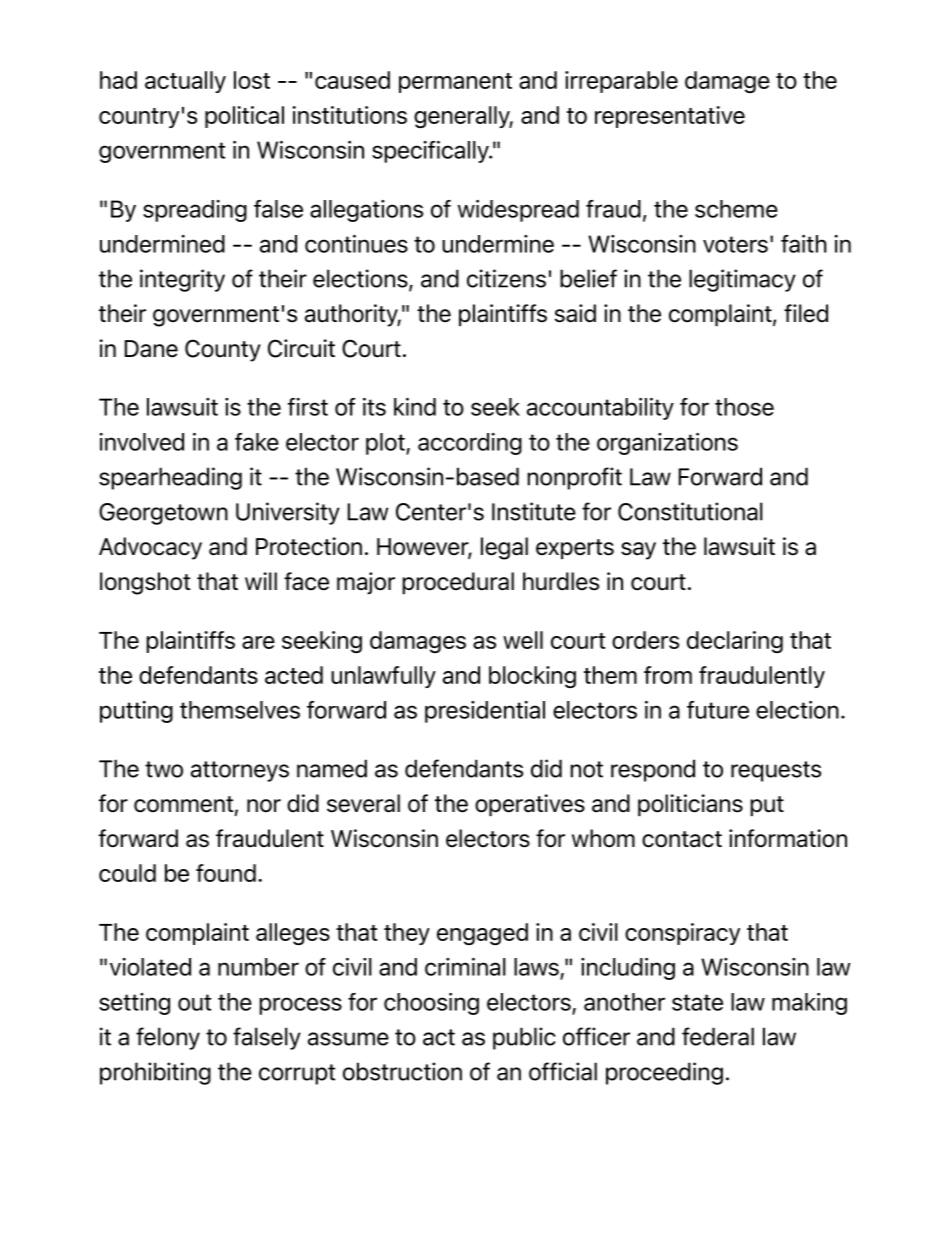  What do you see at coordinates (742, 280) in the document?
I see `legitimacy` at bounding box center [742, 280].
